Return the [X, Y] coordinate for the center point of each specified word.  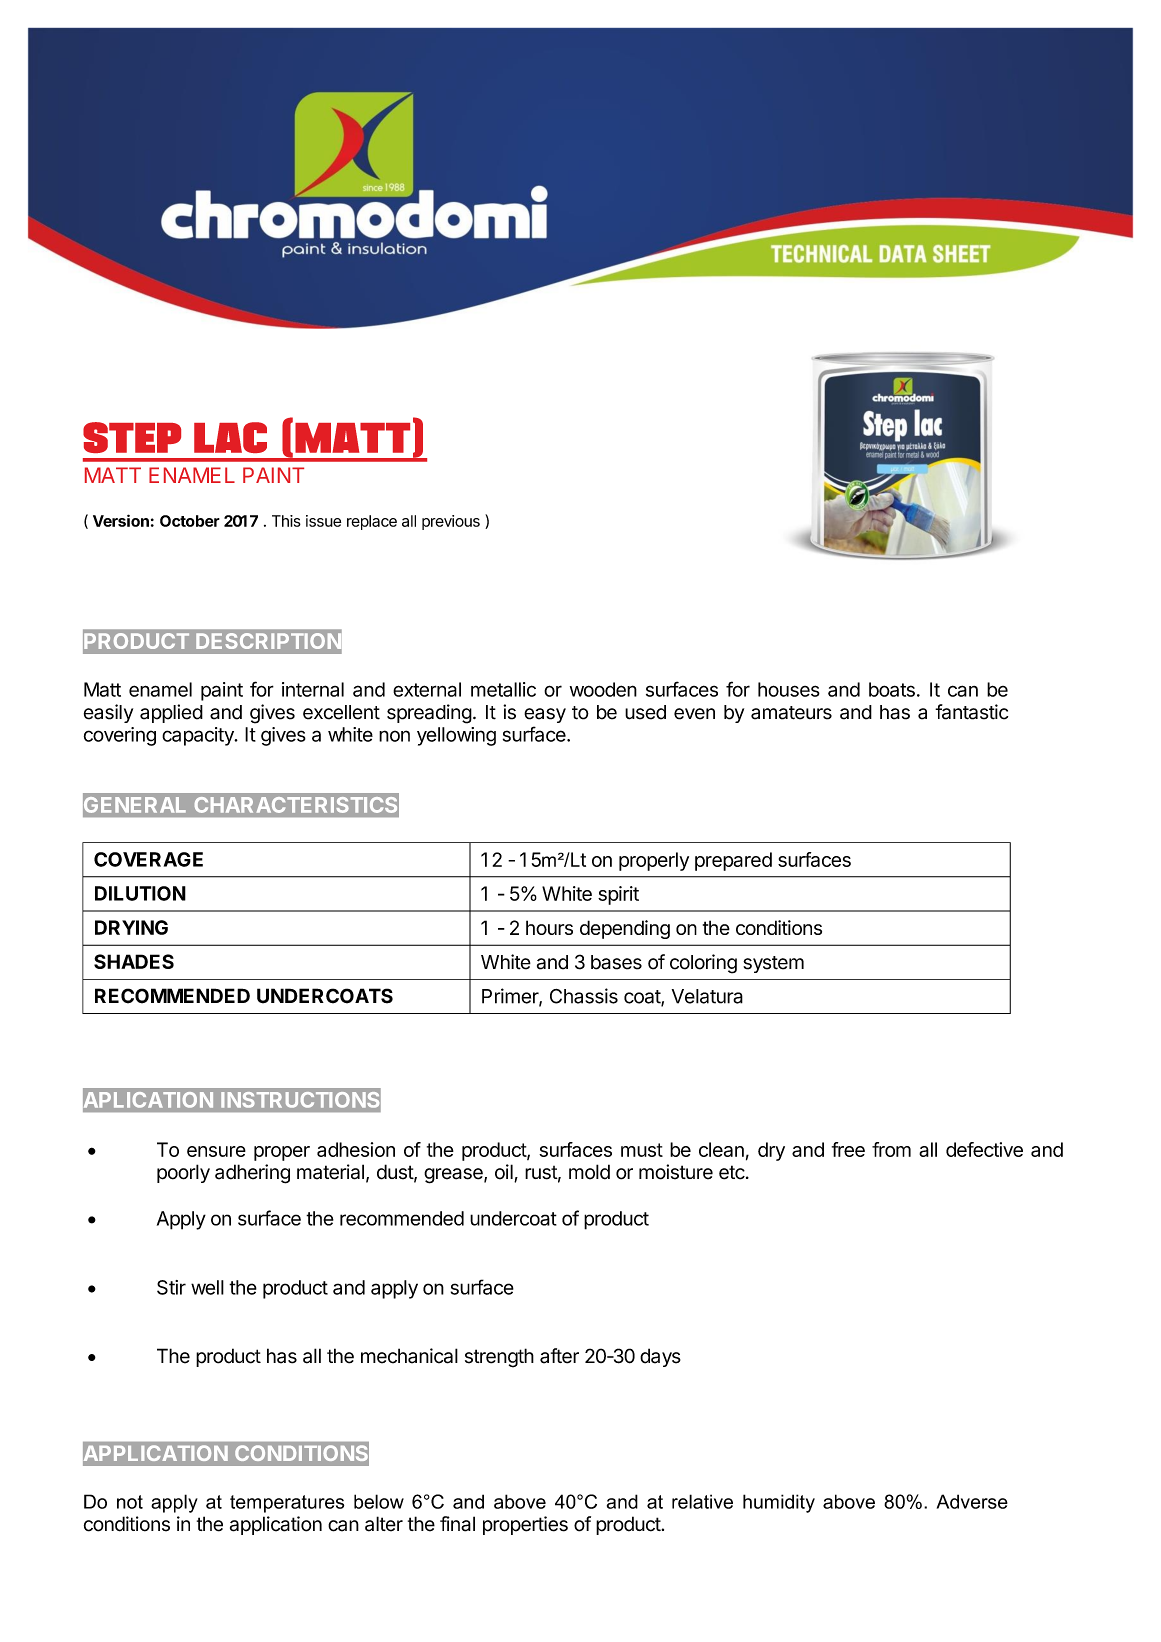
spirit [618, 895]
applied [171, 713]
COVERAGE [148, 859]
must [642, 1150]
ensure [216, 1151]
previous [451, 522]
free [848, 1149]
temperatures [287, 1504]
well [207, 1287]
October [190, 521]
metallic [503, 689]
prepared [733, 861]
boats [892, 689]
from [891, 1149]
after [559, 1356]
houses [789, 689]
